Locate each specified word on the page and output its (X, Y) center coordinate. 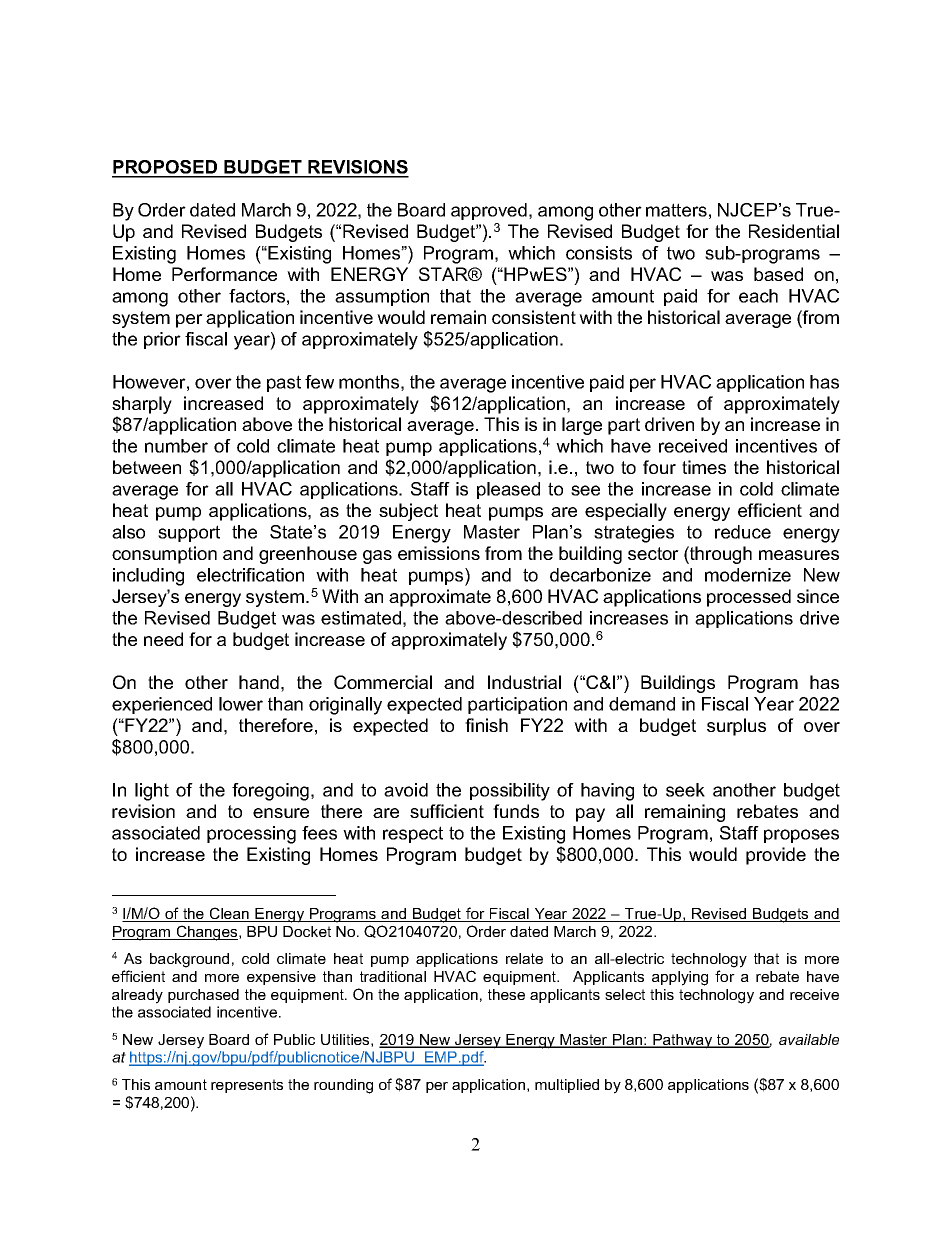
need (163, 639)
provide (776, 856)
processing (251, 835)
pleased (508, 490)
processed (749, 598)
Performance (224, 274)
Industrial (524, 682)
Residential (794, 231)
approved (489, 211)
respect (413, 834)
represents (247, 1086)
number (176, 446)
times (704, 467)
